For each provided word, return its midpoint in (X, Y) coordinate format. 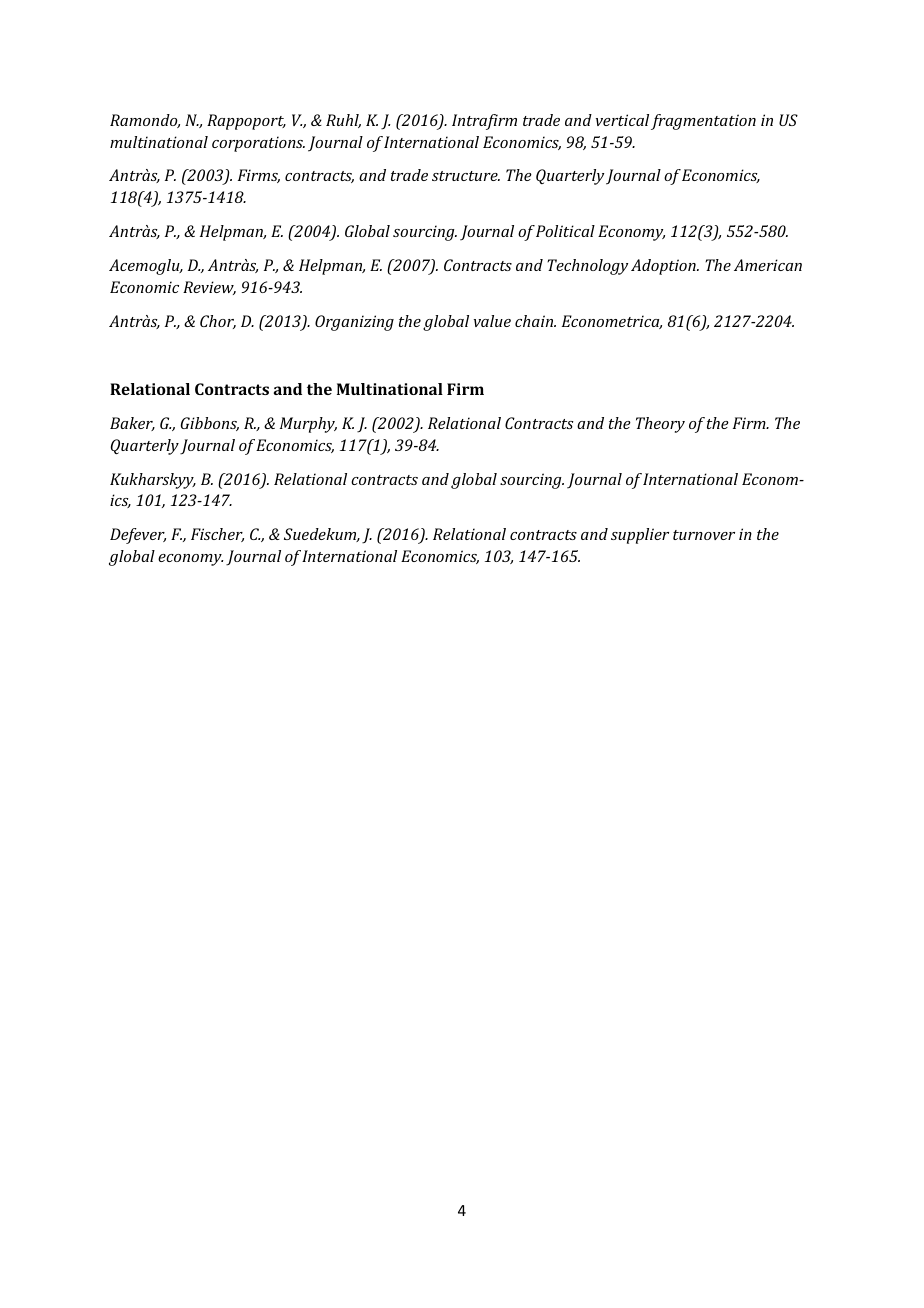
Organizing (354, 323)
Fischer (217, 535)
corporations (258, 144)
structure (466, 176)
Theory (660, 425)
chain (535, 321)
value (492, 321)
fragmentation (703, 122)
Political (565, 231)
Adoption (664, 267)
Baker (132, 424)
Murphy (308, 425)
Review (209, 288)
